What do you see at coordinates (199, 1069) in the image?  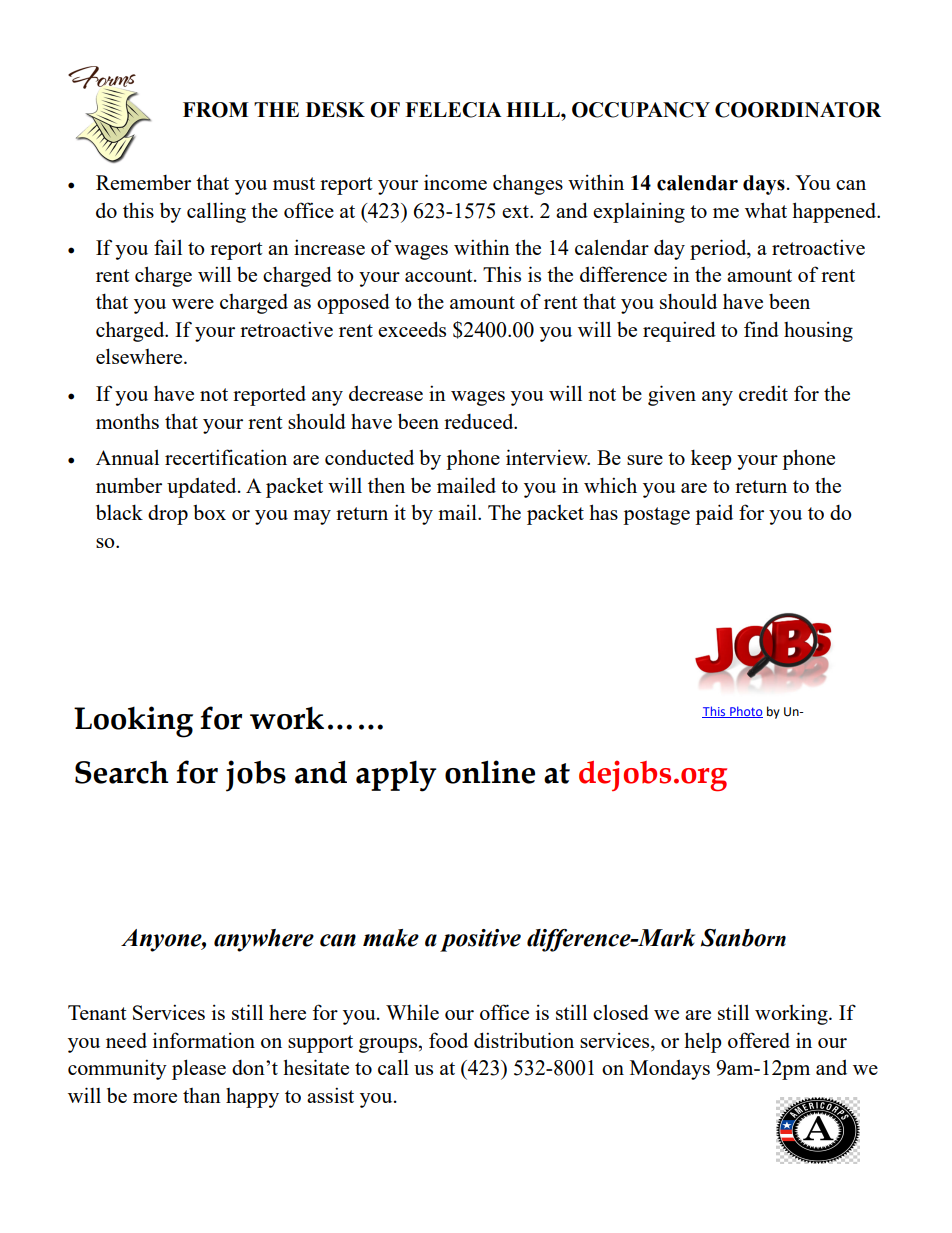 I see `please` at bounding box center [199, 1069].
